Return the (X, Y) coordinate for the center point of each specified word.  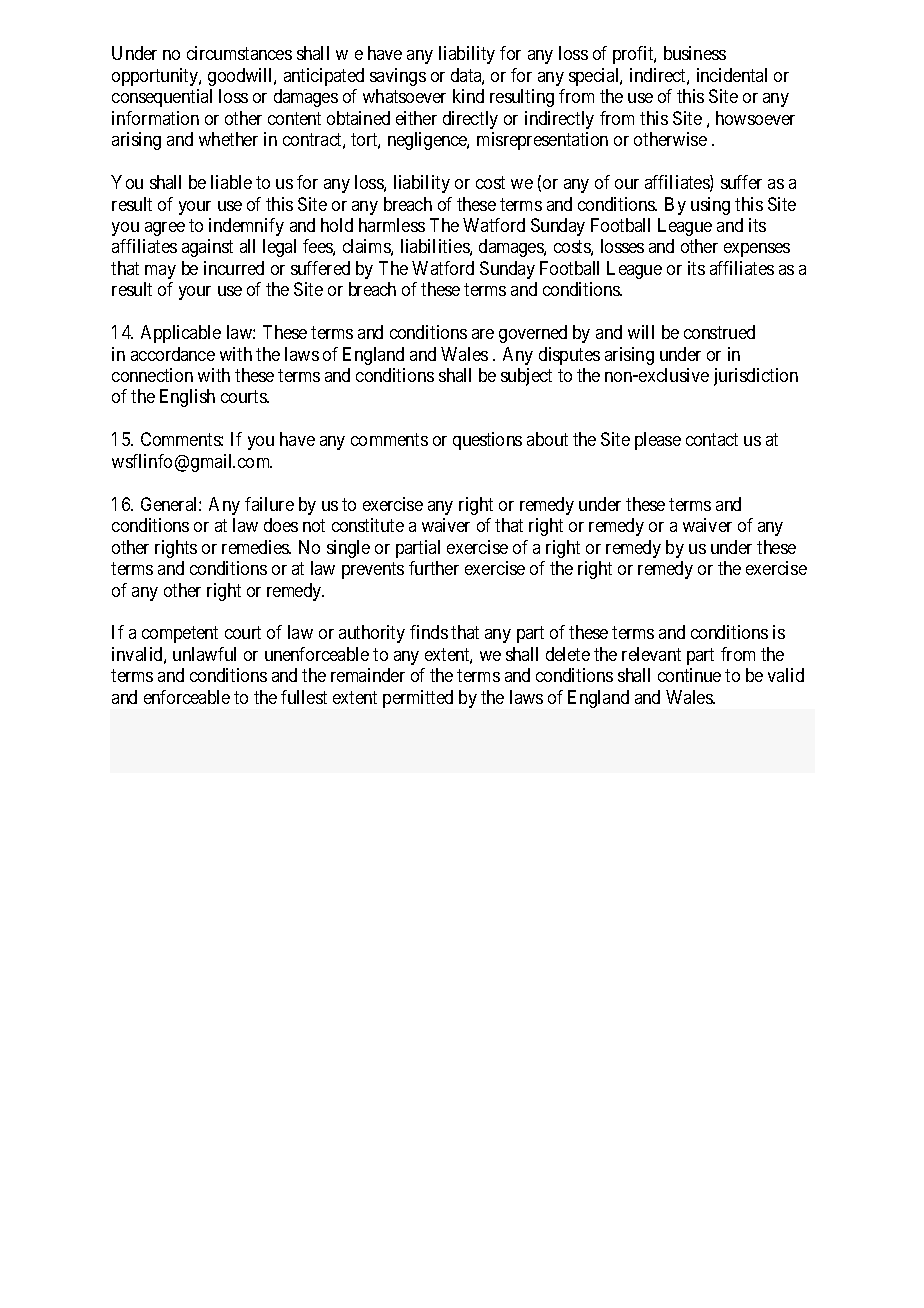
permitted (418, 699)
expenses (757, 250)
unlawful (204, 654)
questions (487, 441)
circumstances (239, 53)
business (695, 53)
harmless (392, 225)
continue (689, 675)
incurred (234, 268)
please (658, 441)
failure (269, 504)
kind (468, 96)
